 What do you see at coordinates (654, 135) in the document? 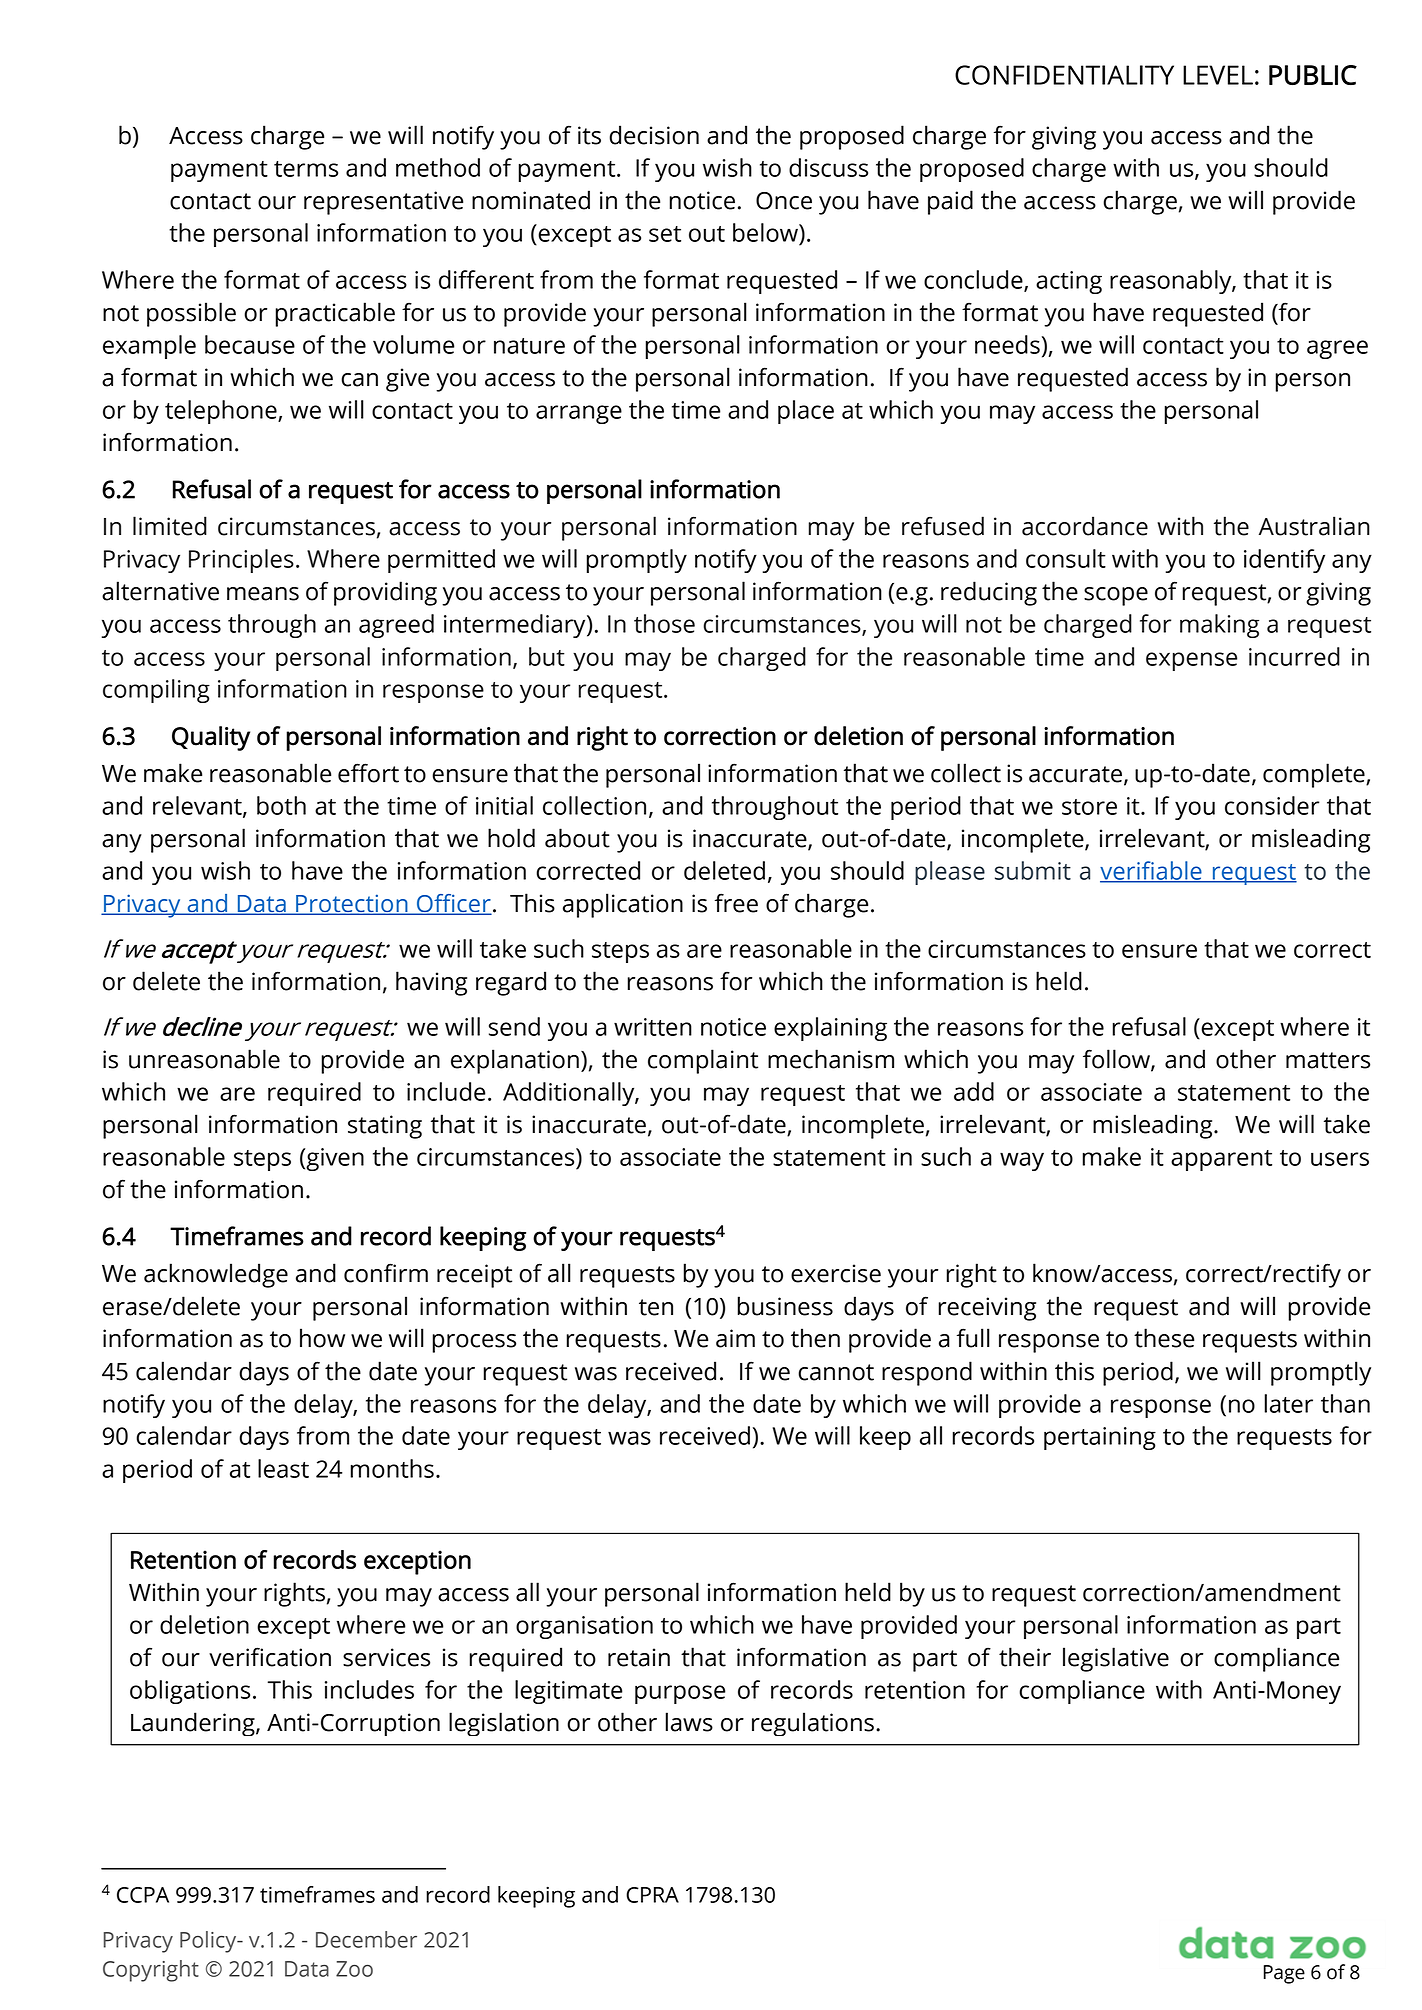
I see `decision` at bounding box center [654, 135].
